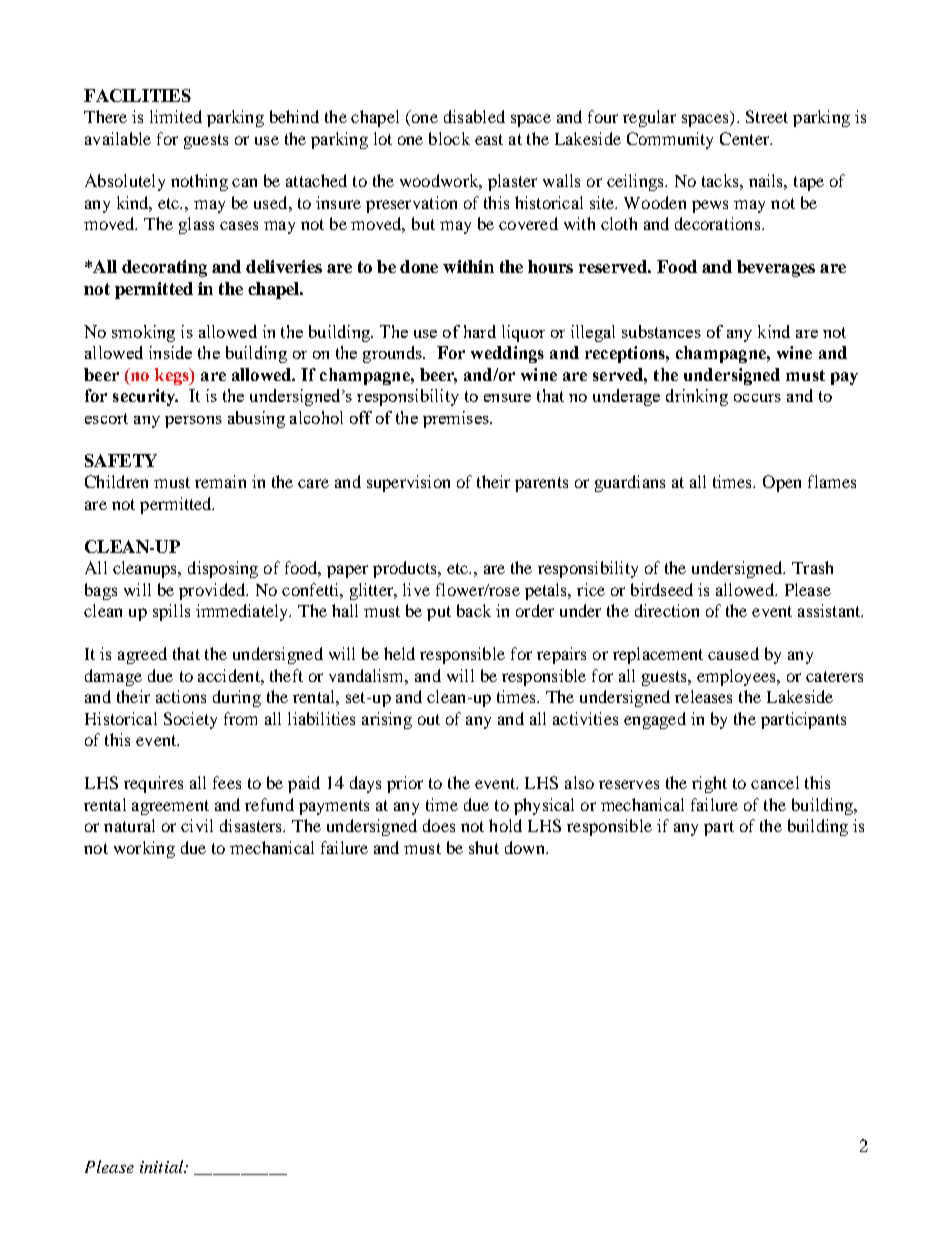 The image size is (952, 1233). What do you see at coordinates (746, 138) in the page?
I see `Center` at bounding box center [746, 138].
